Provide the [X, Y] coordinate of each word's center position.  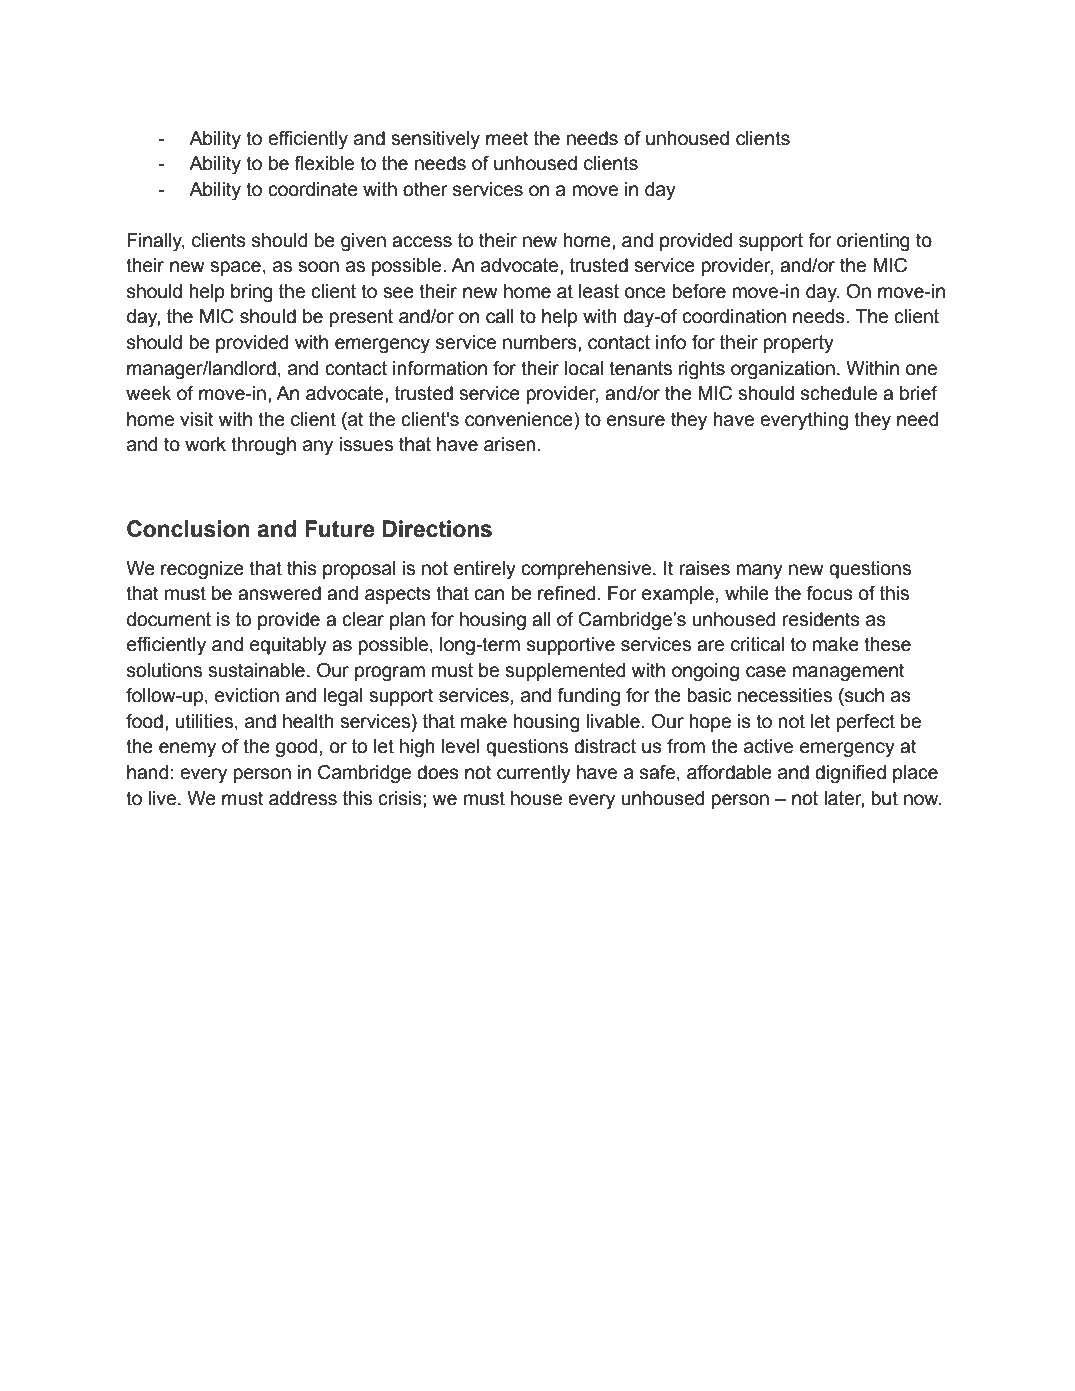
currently [534, 774]
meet [507, 138]
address [303, 798]
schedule [839, 393]
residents [821, 619]
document [169, 619]
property [799, 344]
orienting [873, 242]
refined [566, 593]
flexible [324, 163]
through [263, 446]
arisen [510, 444]
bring [252, 293]
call [500, 316]
